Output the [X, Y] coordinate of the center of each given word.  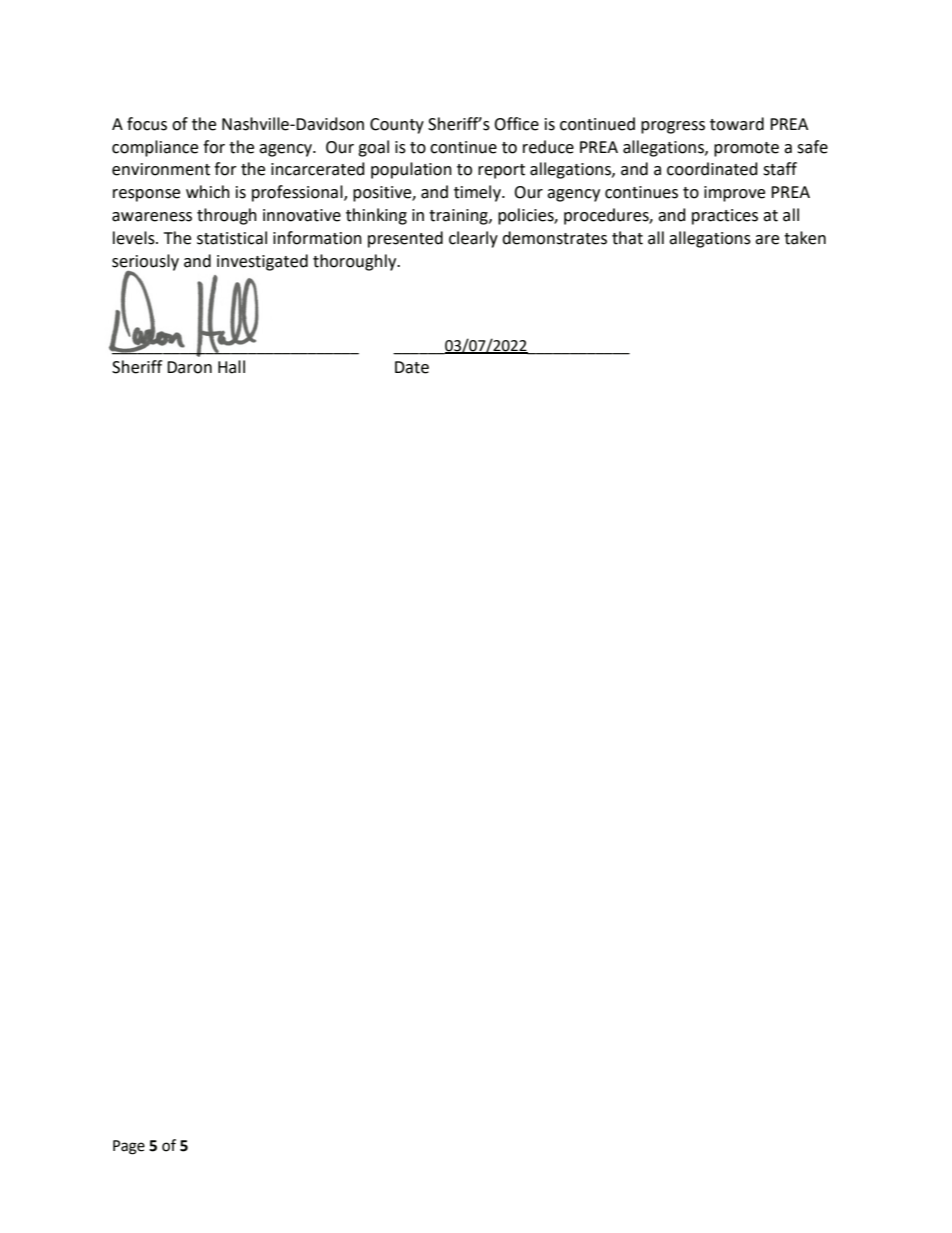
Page [129, 1147]
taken [805, 238]
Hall [231, 367]
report [501, 171]
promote [746, 149]
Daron [189, 367]
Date [412, 367]
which [208, 192]
